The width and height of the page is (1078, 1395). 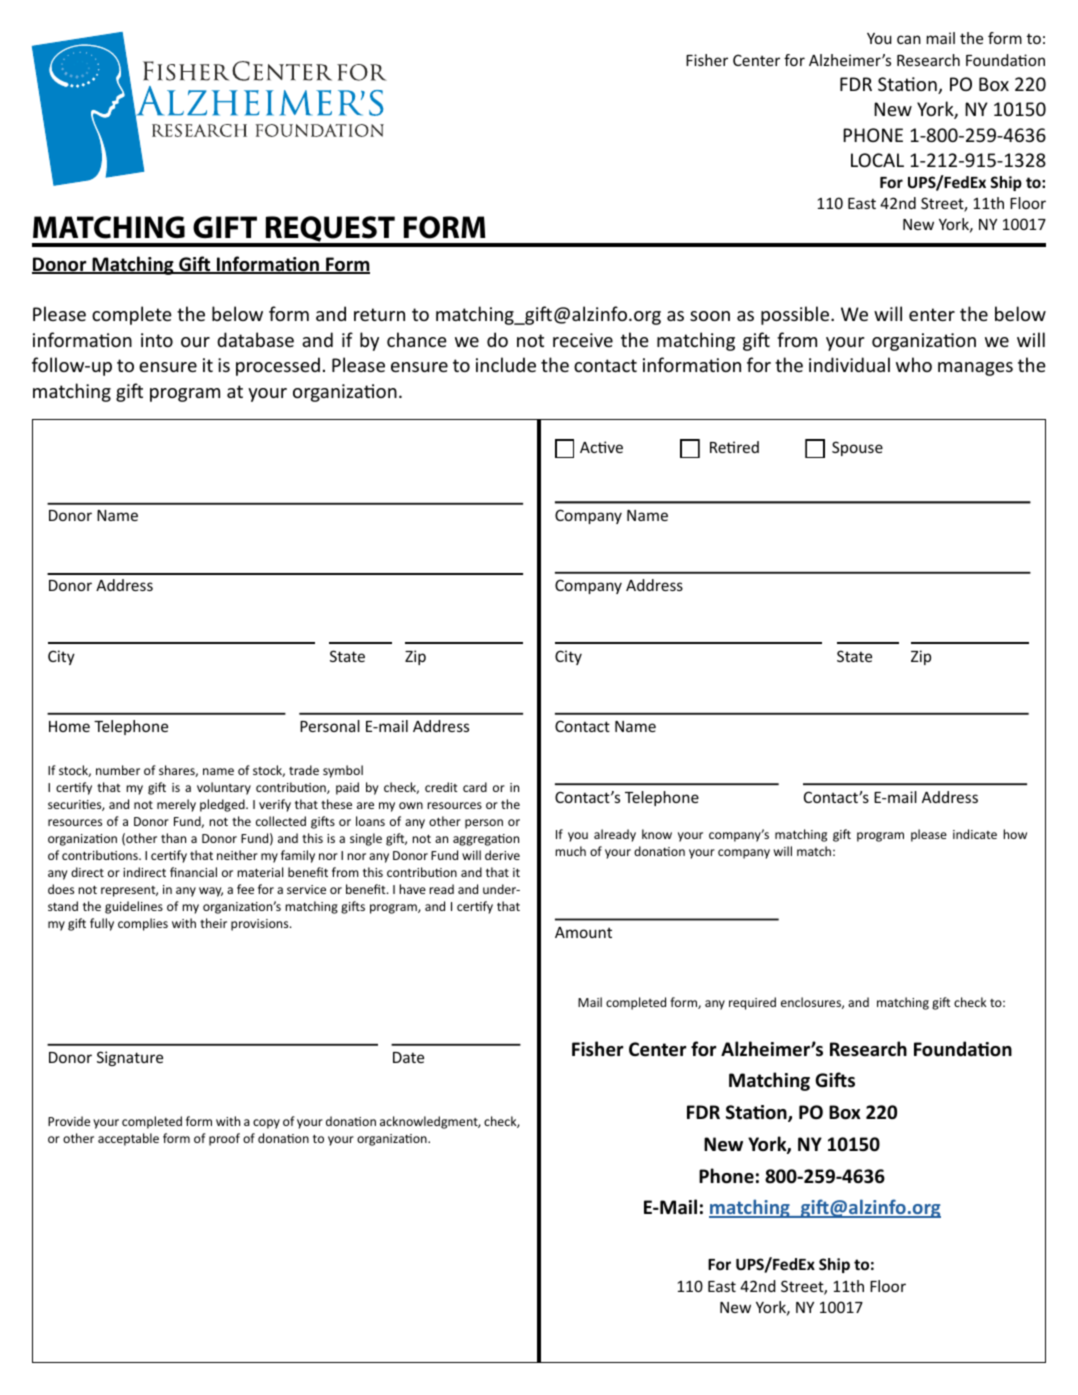 I want to click on can, so click(x=909, y=39).
